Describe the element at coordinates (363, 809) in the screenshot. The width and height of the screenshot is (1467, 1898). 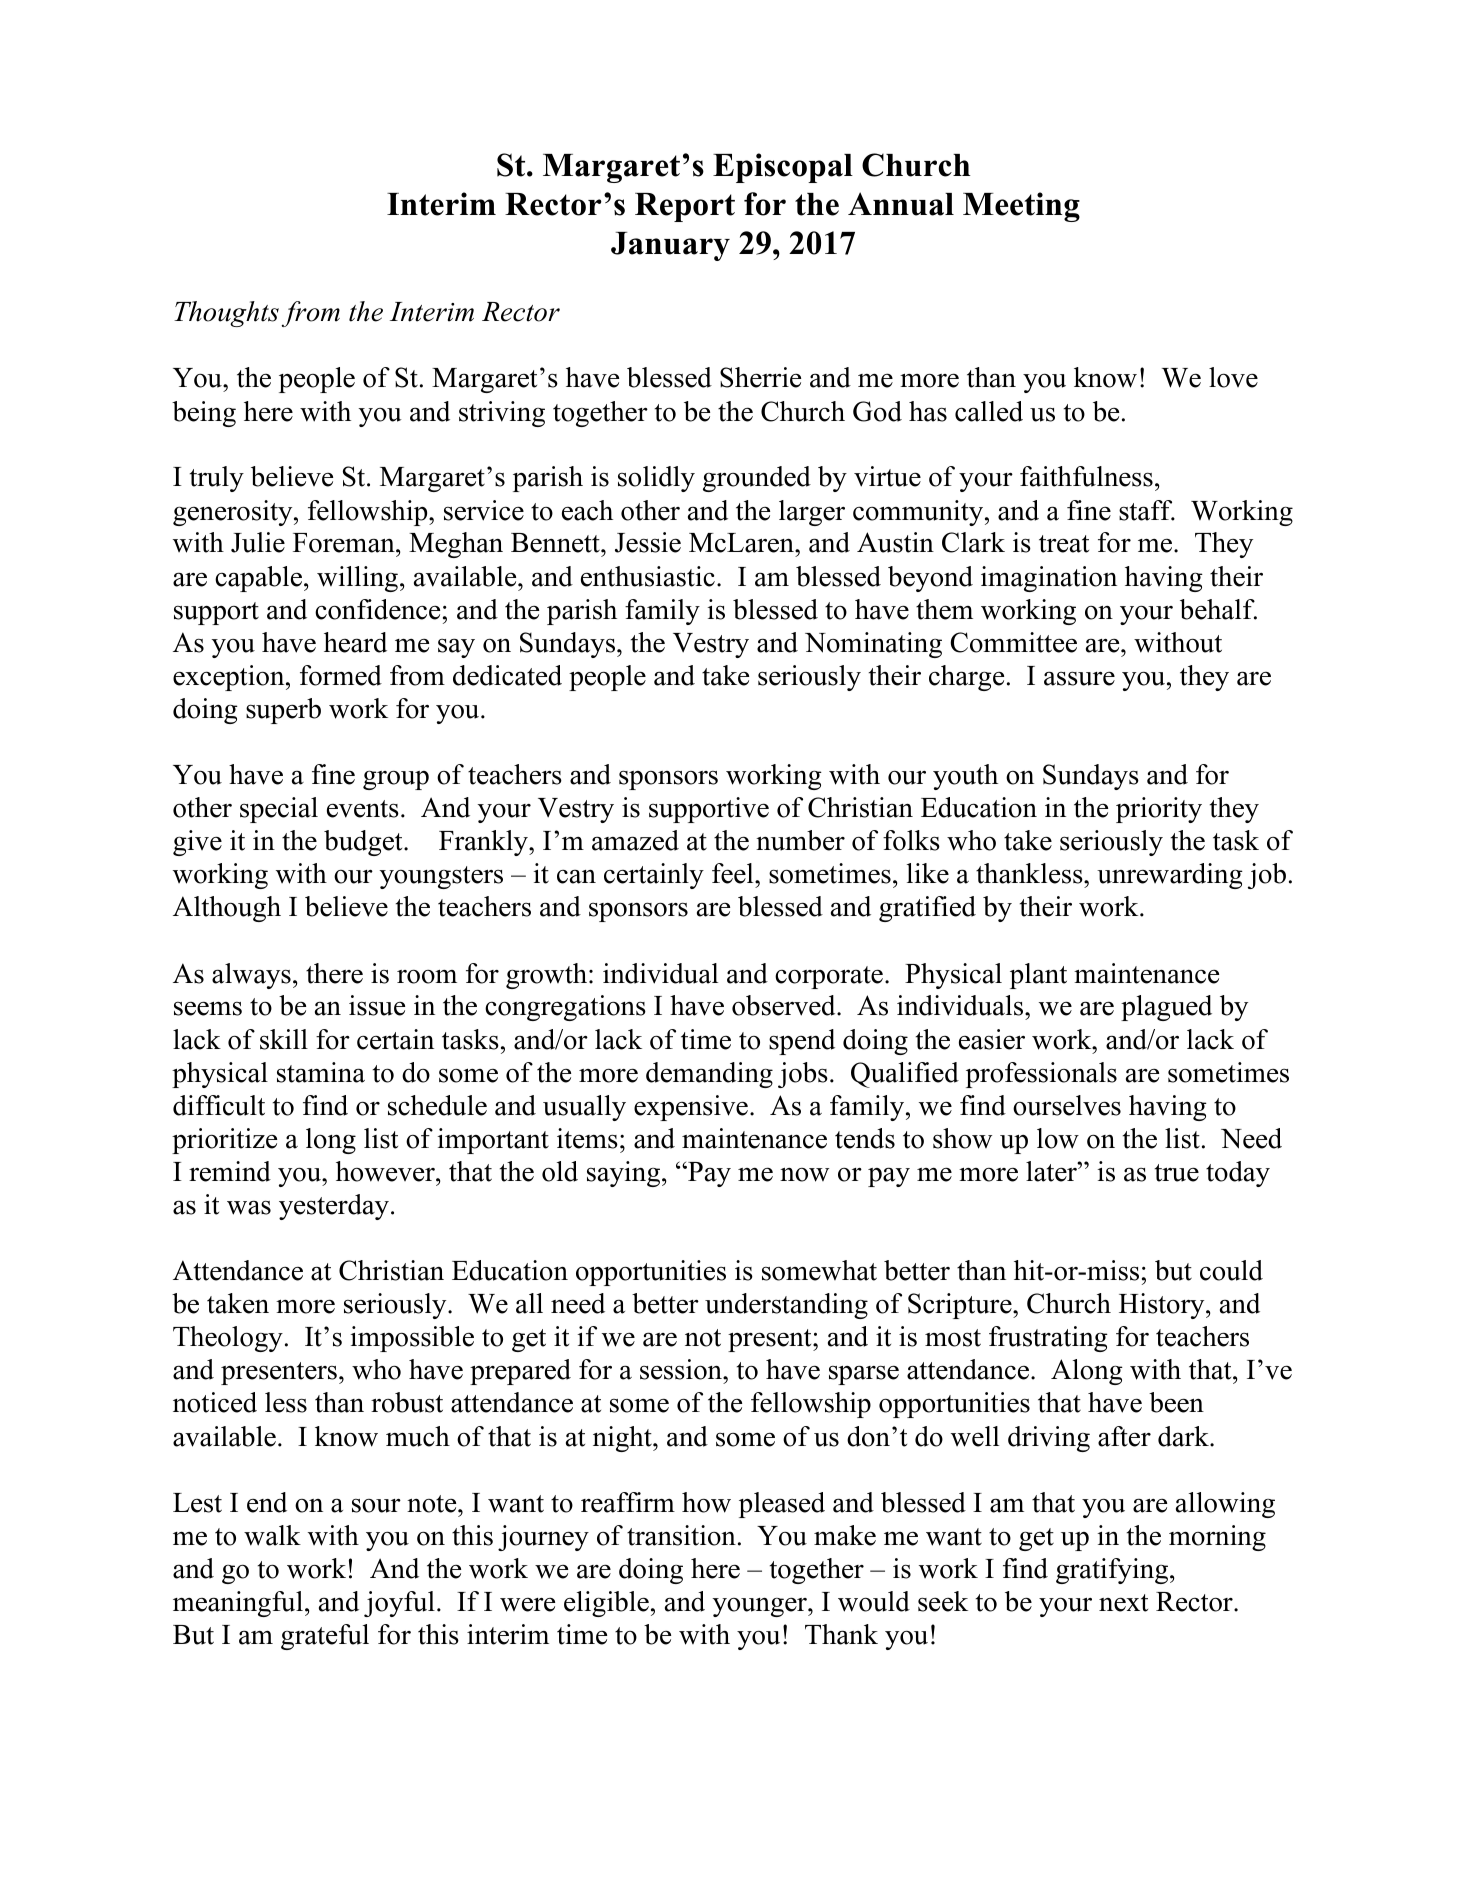
I see `events` at that location.
